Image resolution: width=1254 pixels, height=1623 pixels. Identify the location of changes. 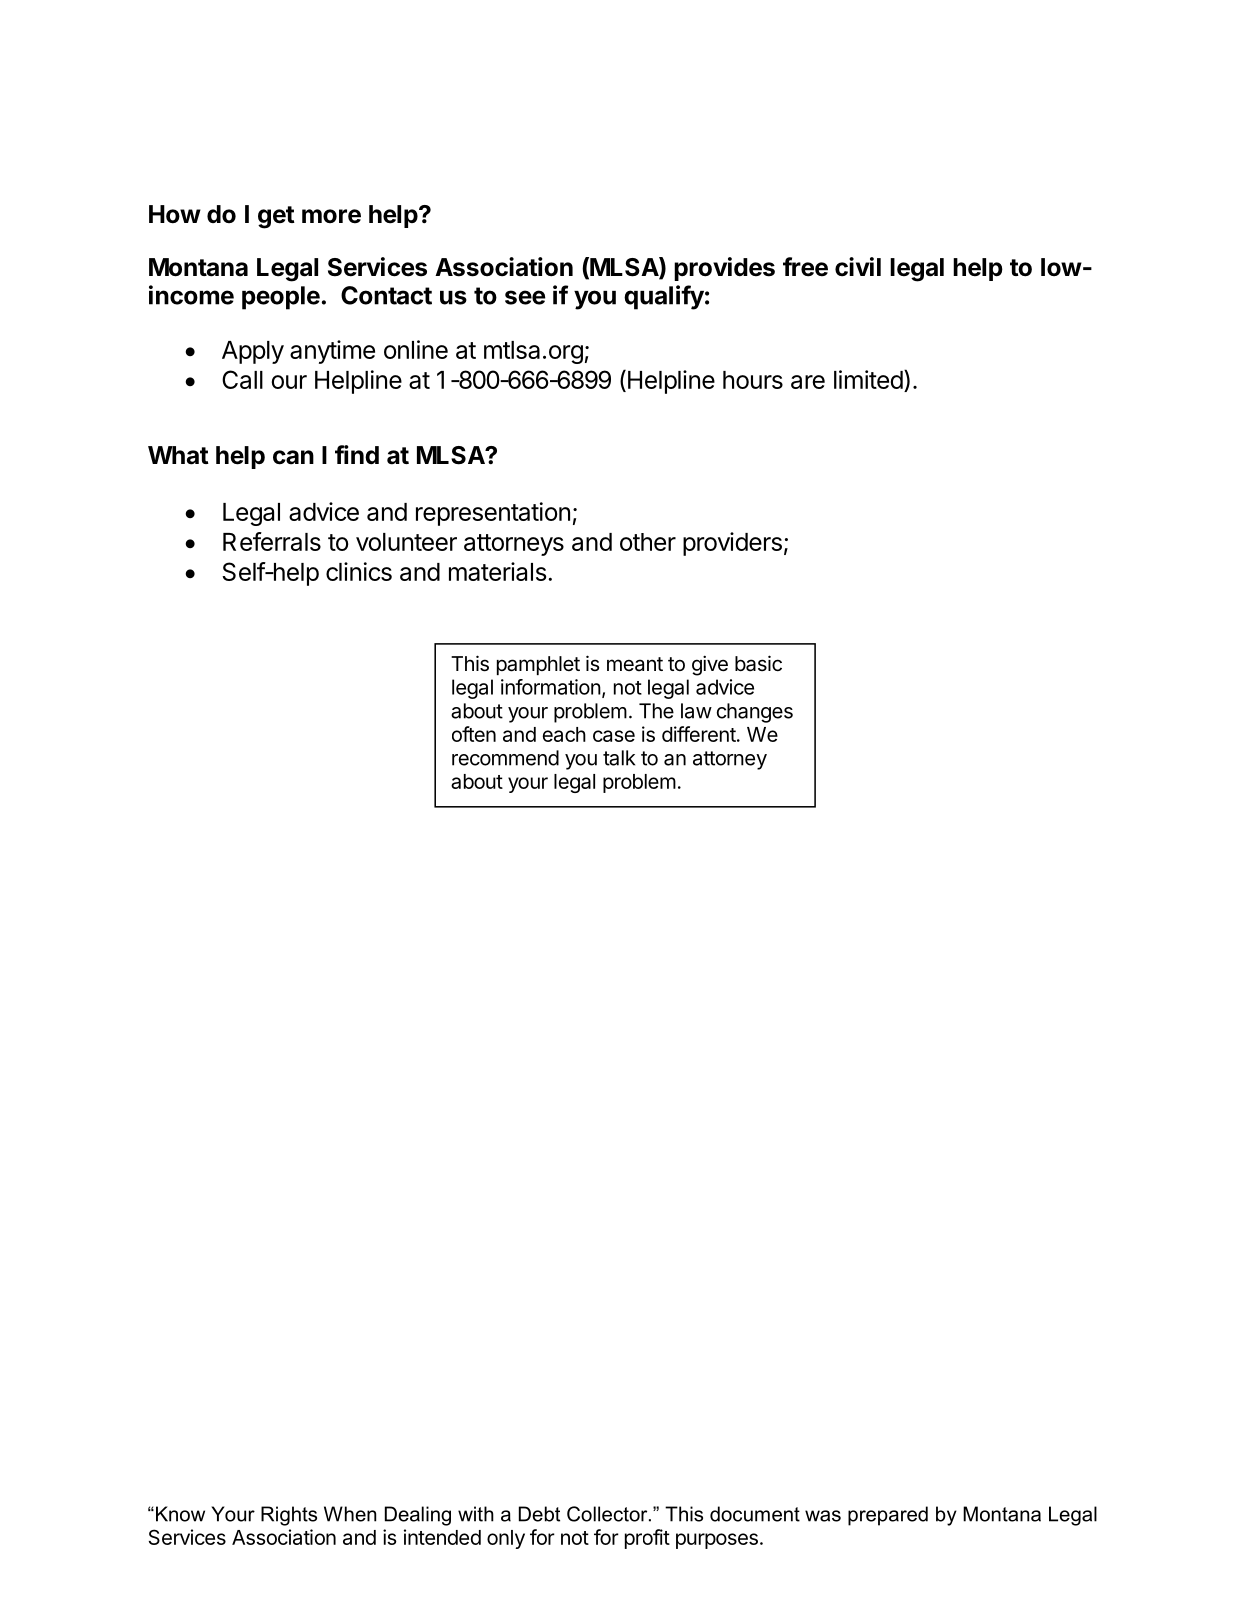
(755, 713).
